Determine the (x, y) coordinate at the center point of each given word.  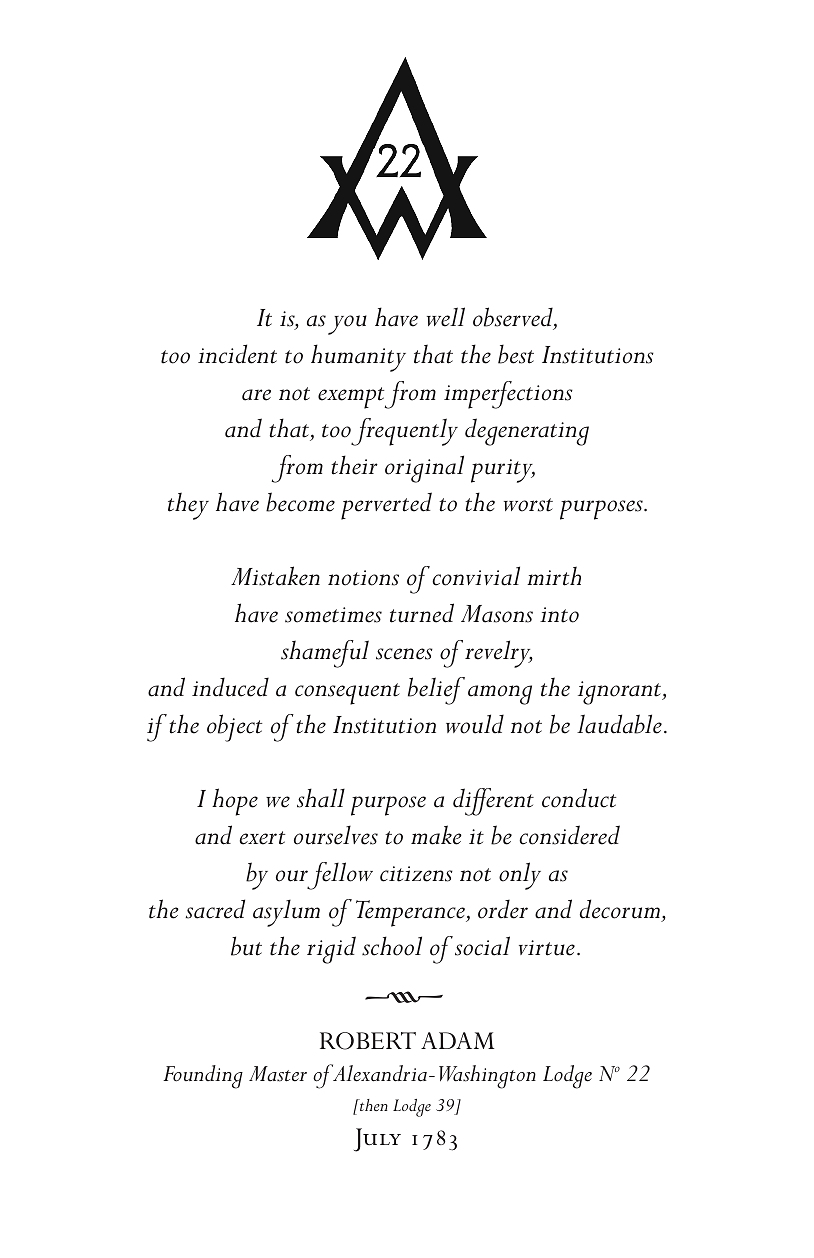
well (446, 317)
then (373, 1105)
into (559, 615)
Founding (203, 1077)
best (516, 354)
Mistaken (275, 576)
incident (237, 354)
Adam (457, 1040)
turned (422, 613)
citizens (416, 874)
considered (569, 835)
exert (262, 838)
